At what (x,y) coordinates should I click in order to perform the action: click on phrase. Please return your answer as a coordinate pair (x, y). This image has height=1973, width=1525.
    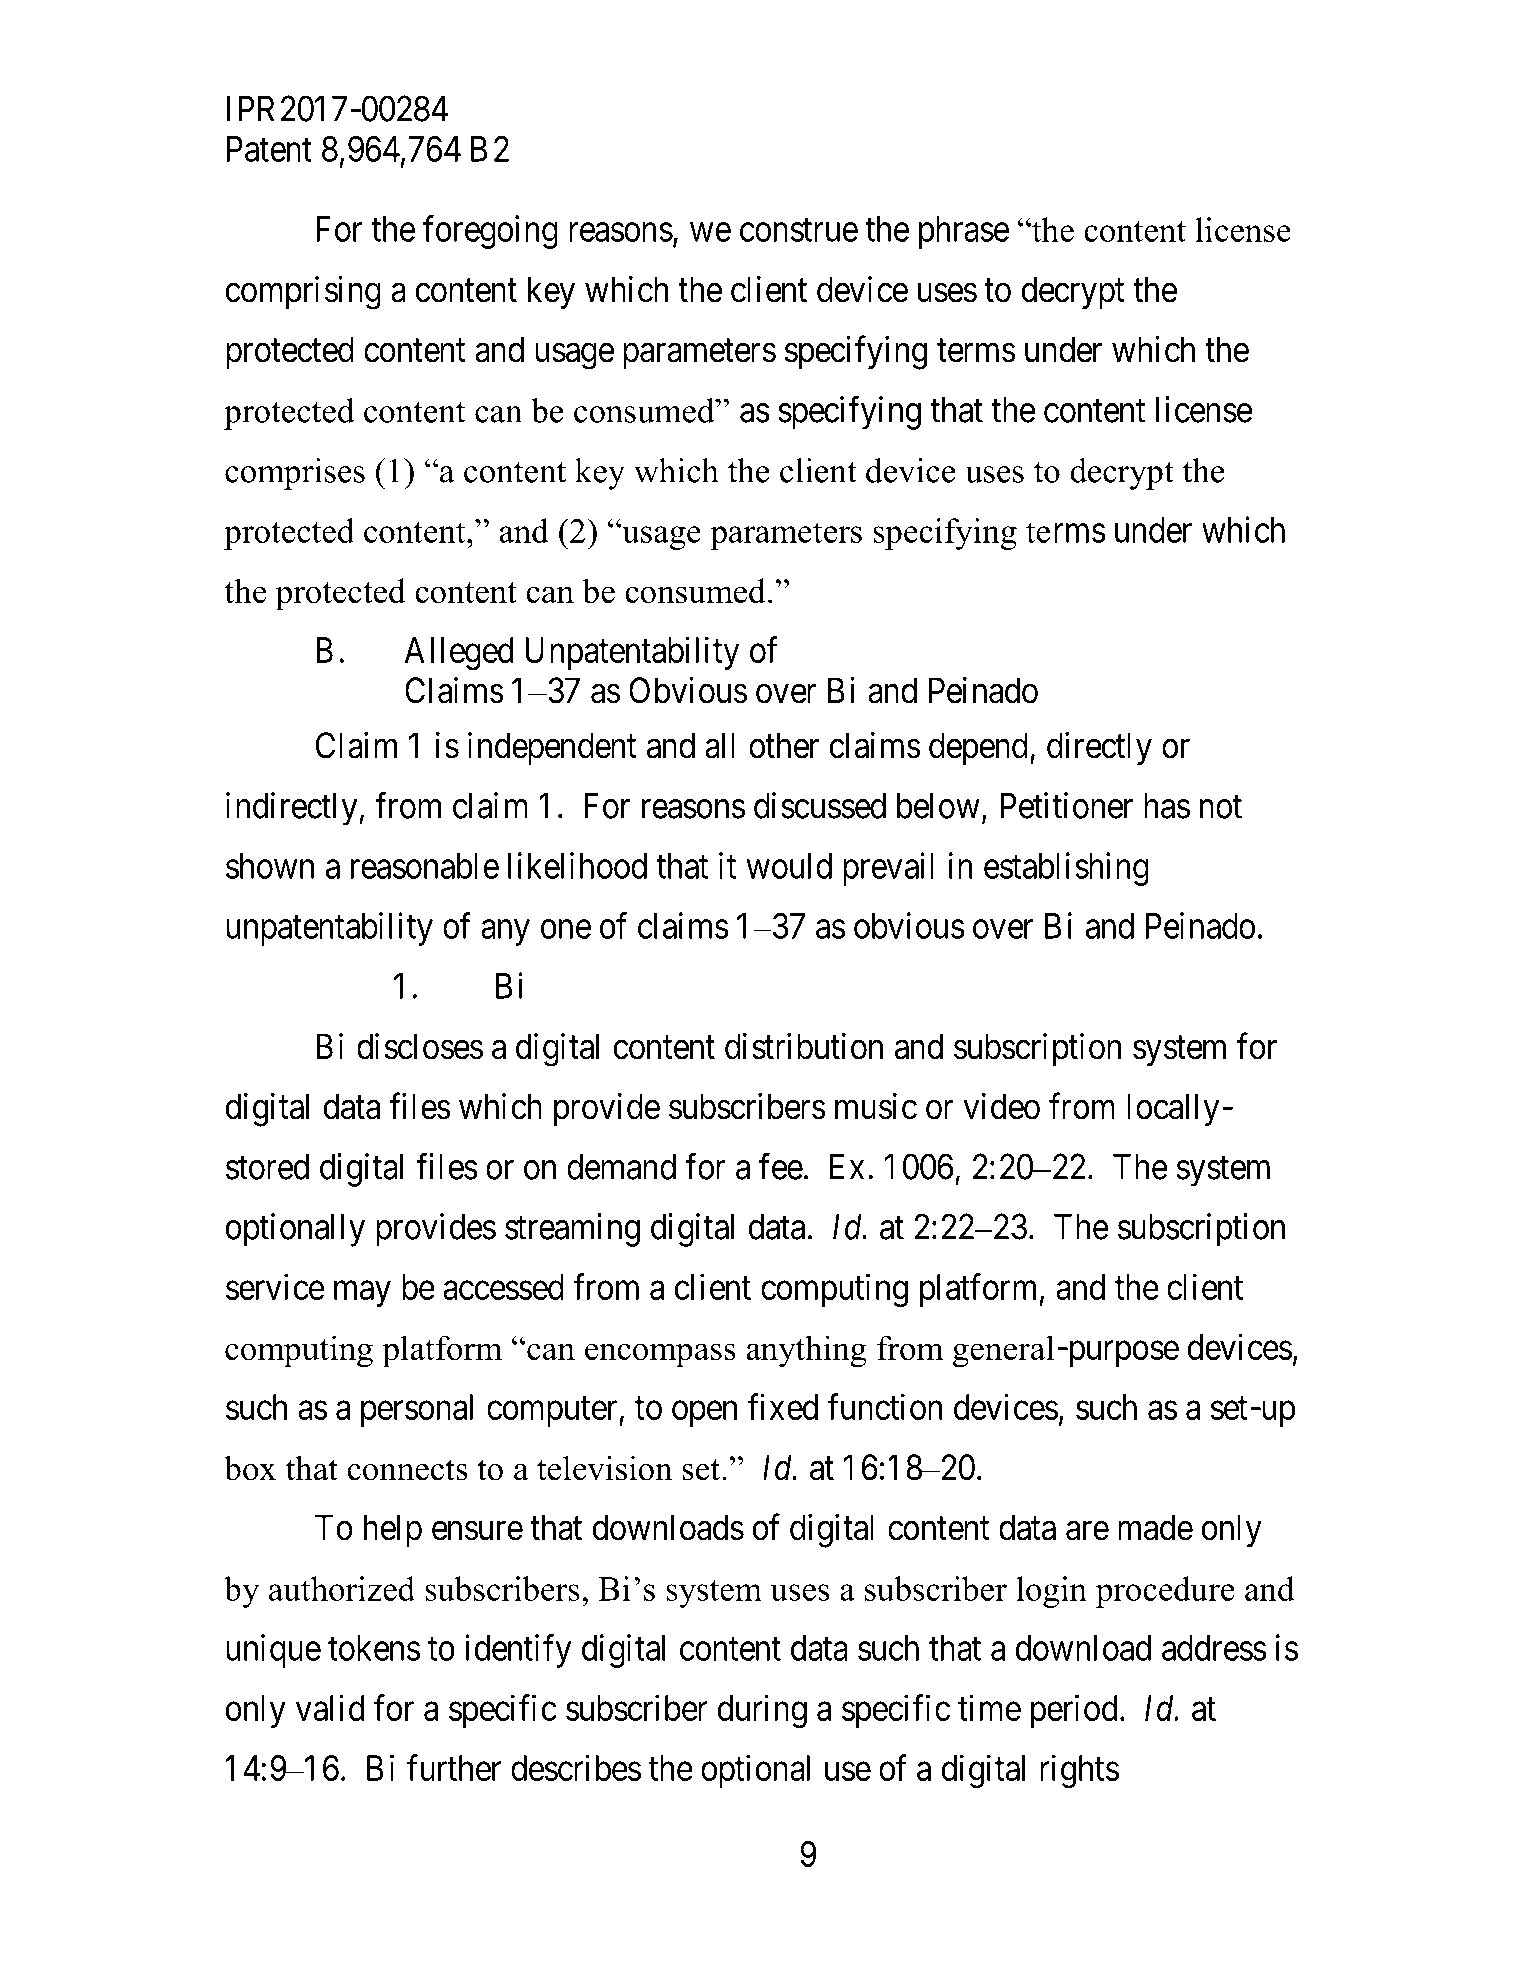
    Looking at the image, I should click on (964, 232).
